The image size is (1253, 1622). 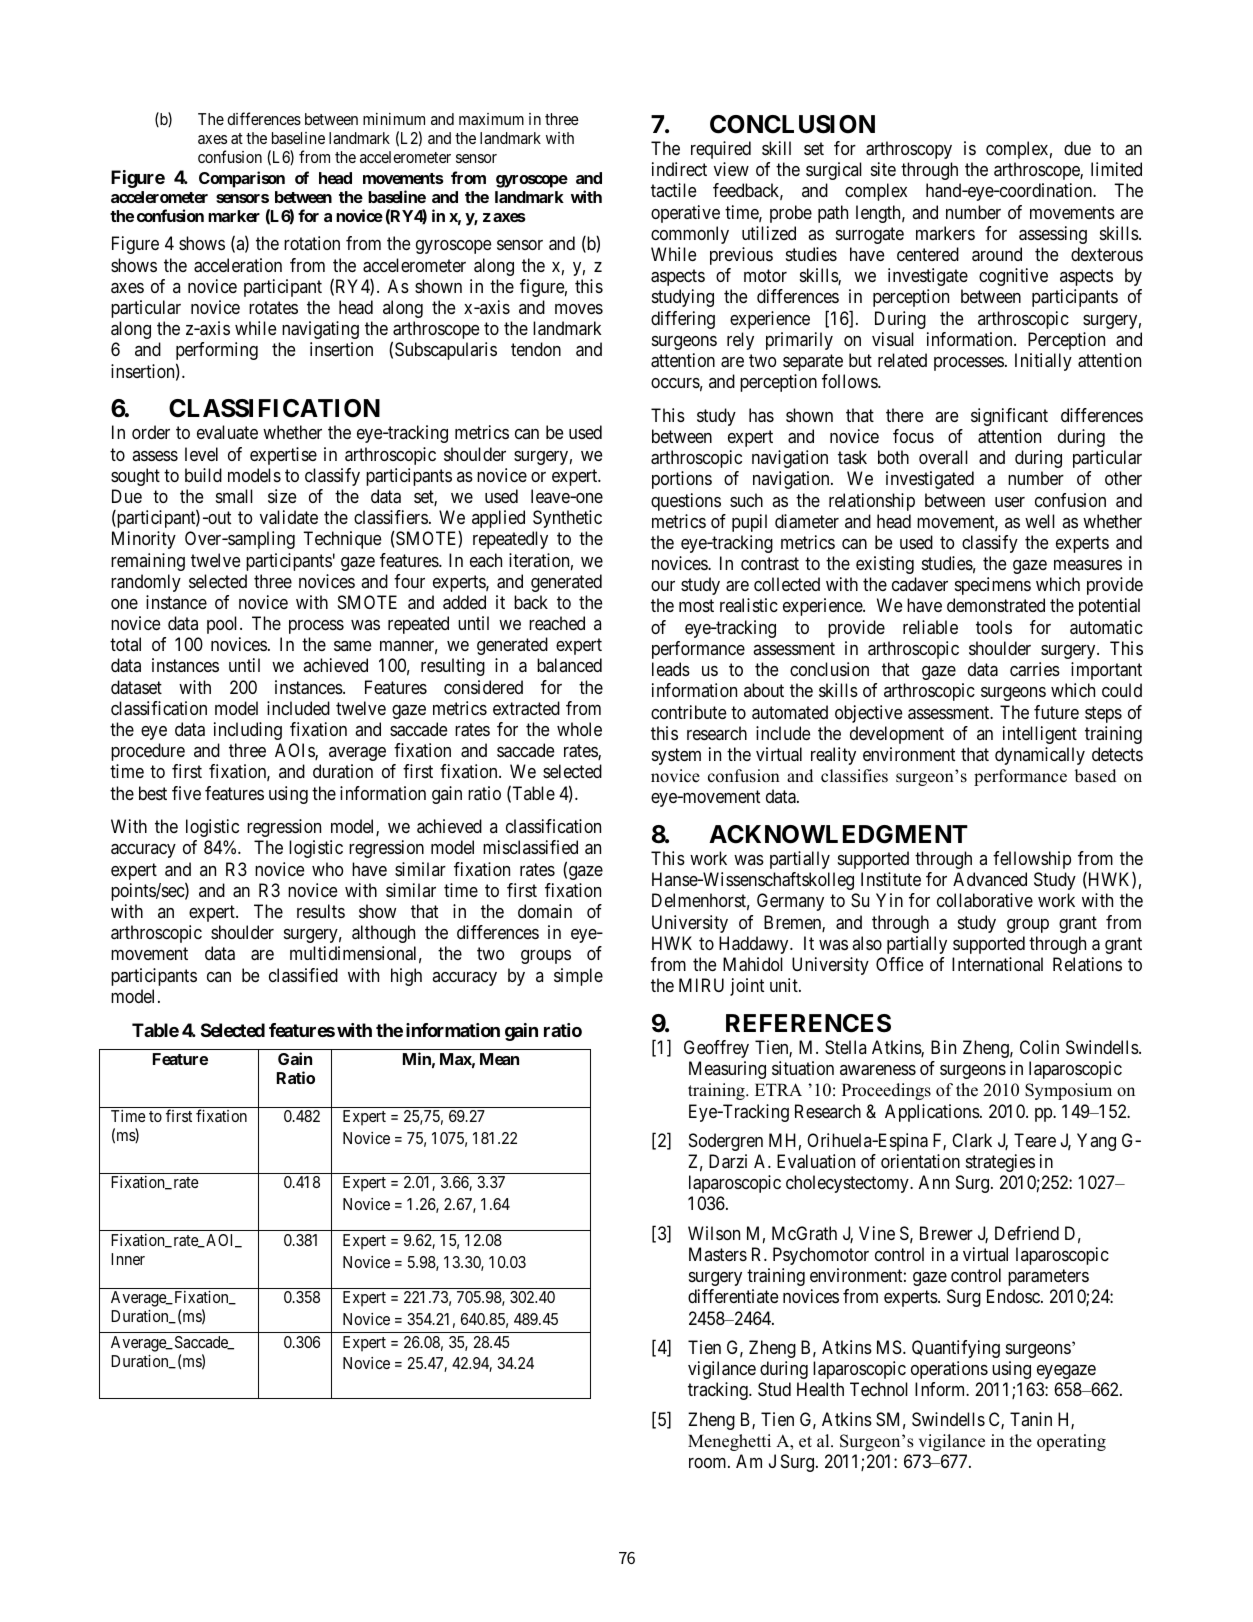 What do you see at coordinates (1009, 417) in the screenshot?
I see `significant` at bounding box center [1009, 417].
